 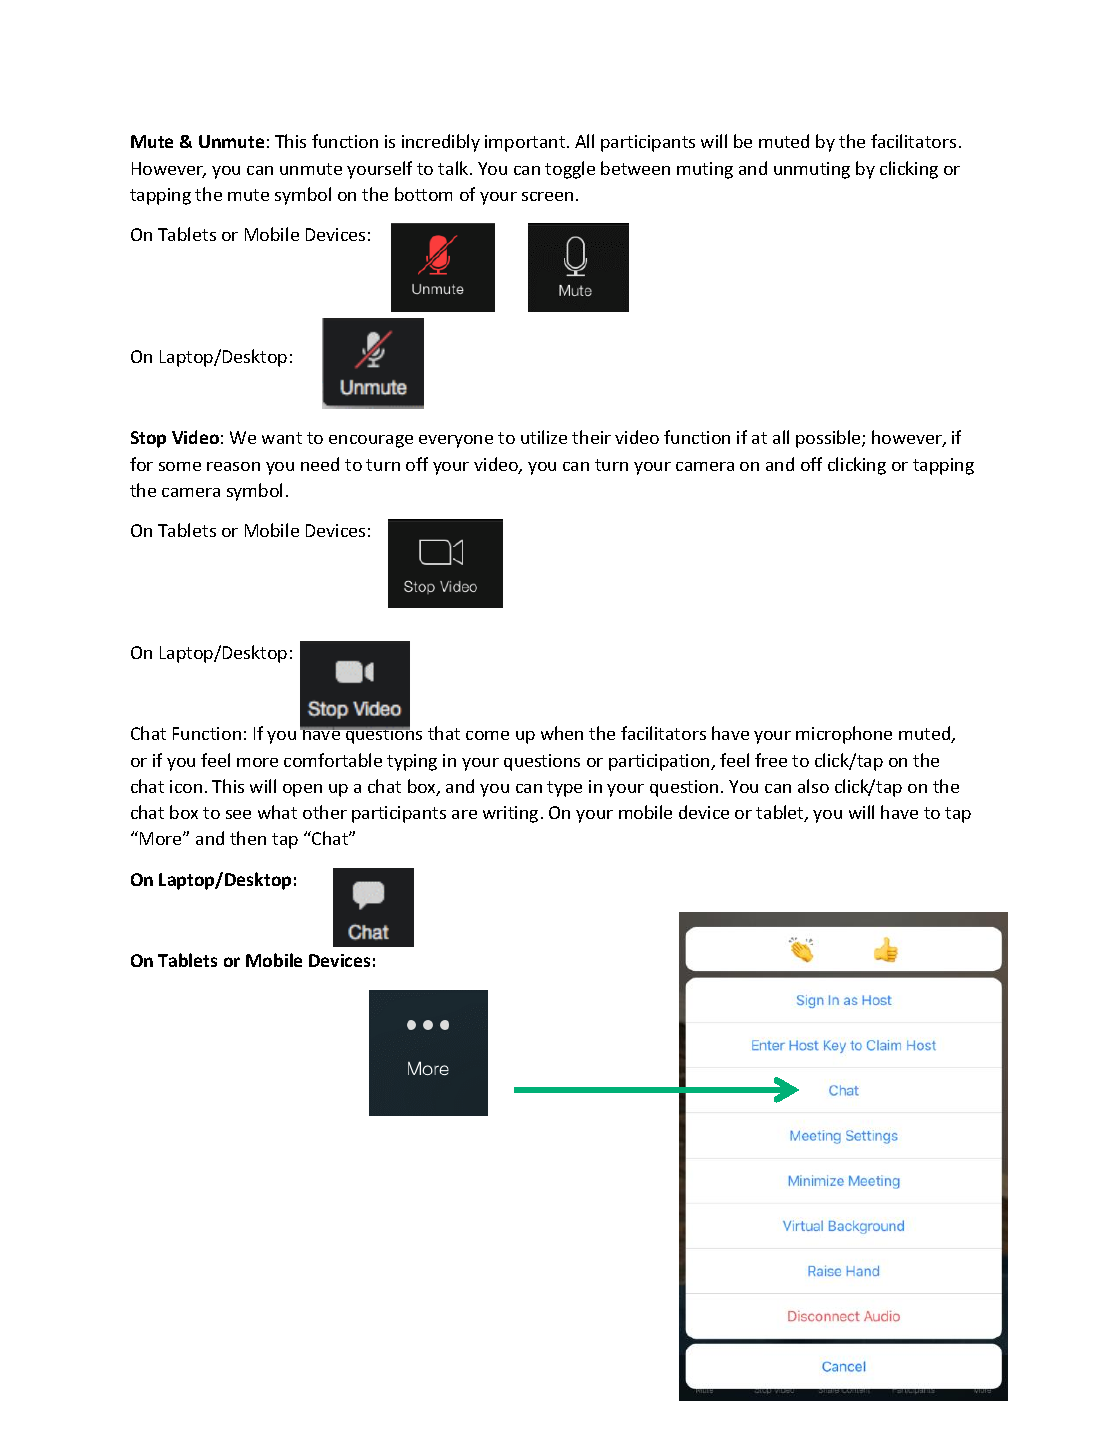 What do you see at coordinates (238, 814) in the document?
I see `see` at bounding box center [238, 814].
